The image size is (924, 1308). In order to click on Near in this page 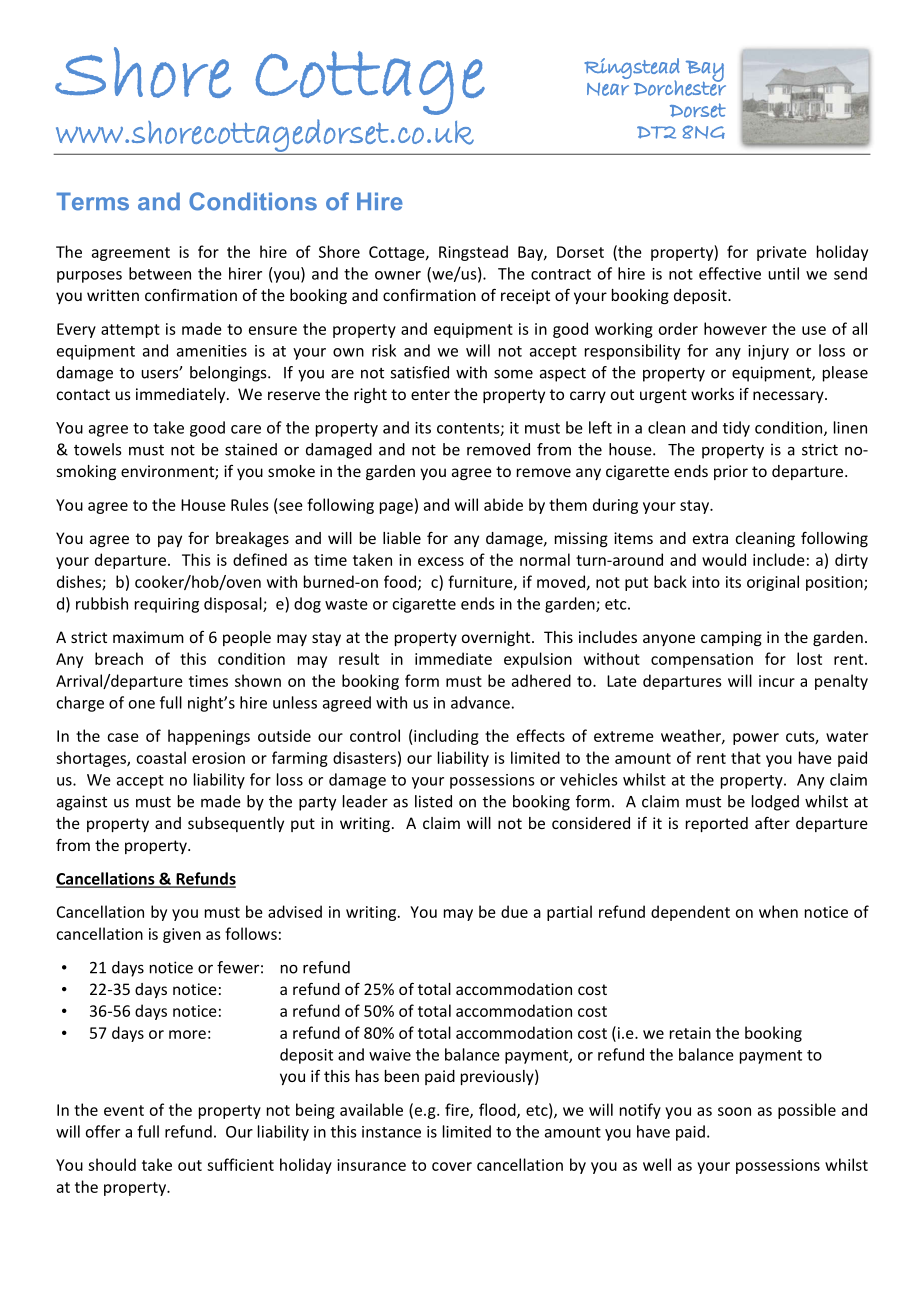, I will do `click(608, 89)`.
